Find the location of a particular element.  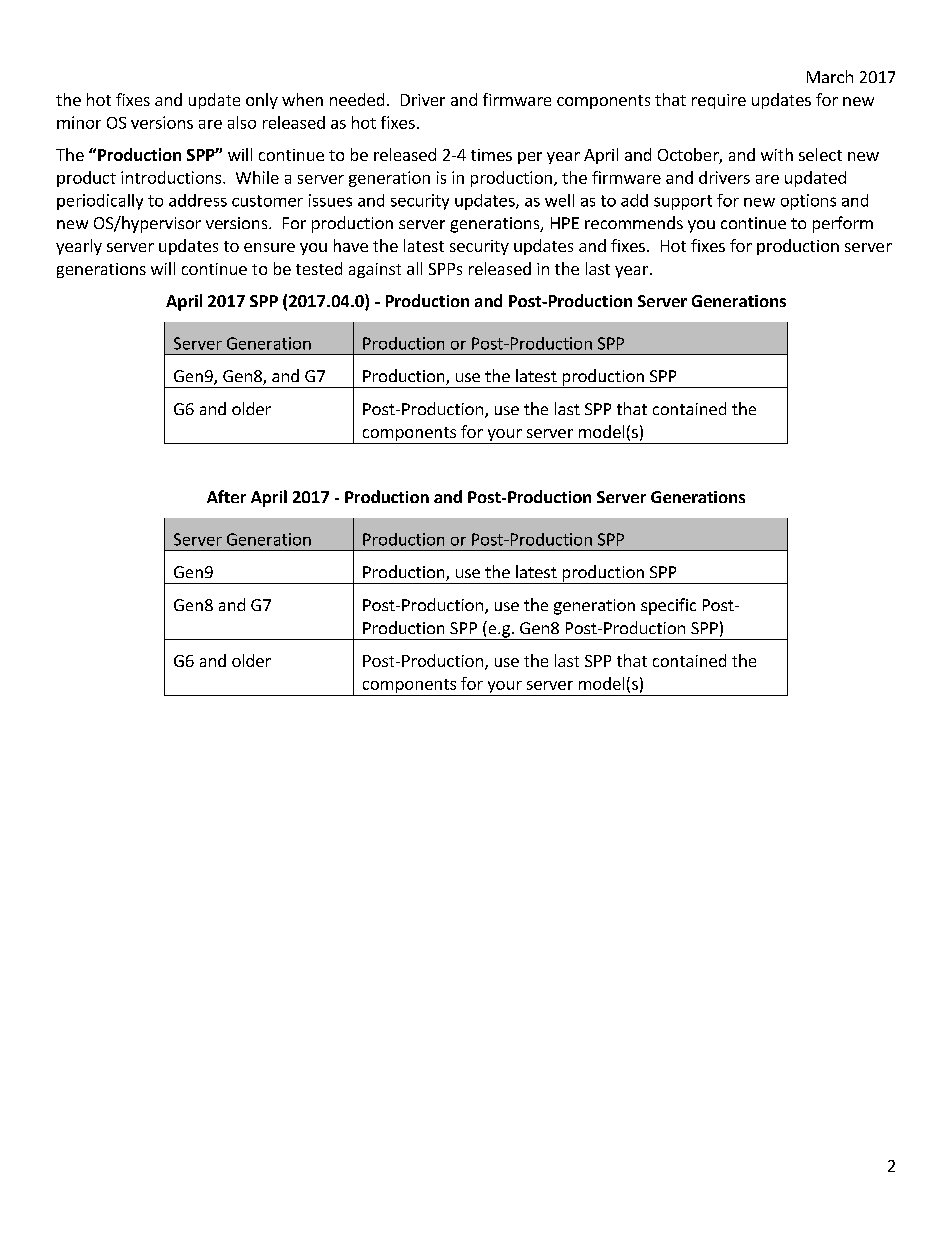

needed is located at coordinates (357, 99).
